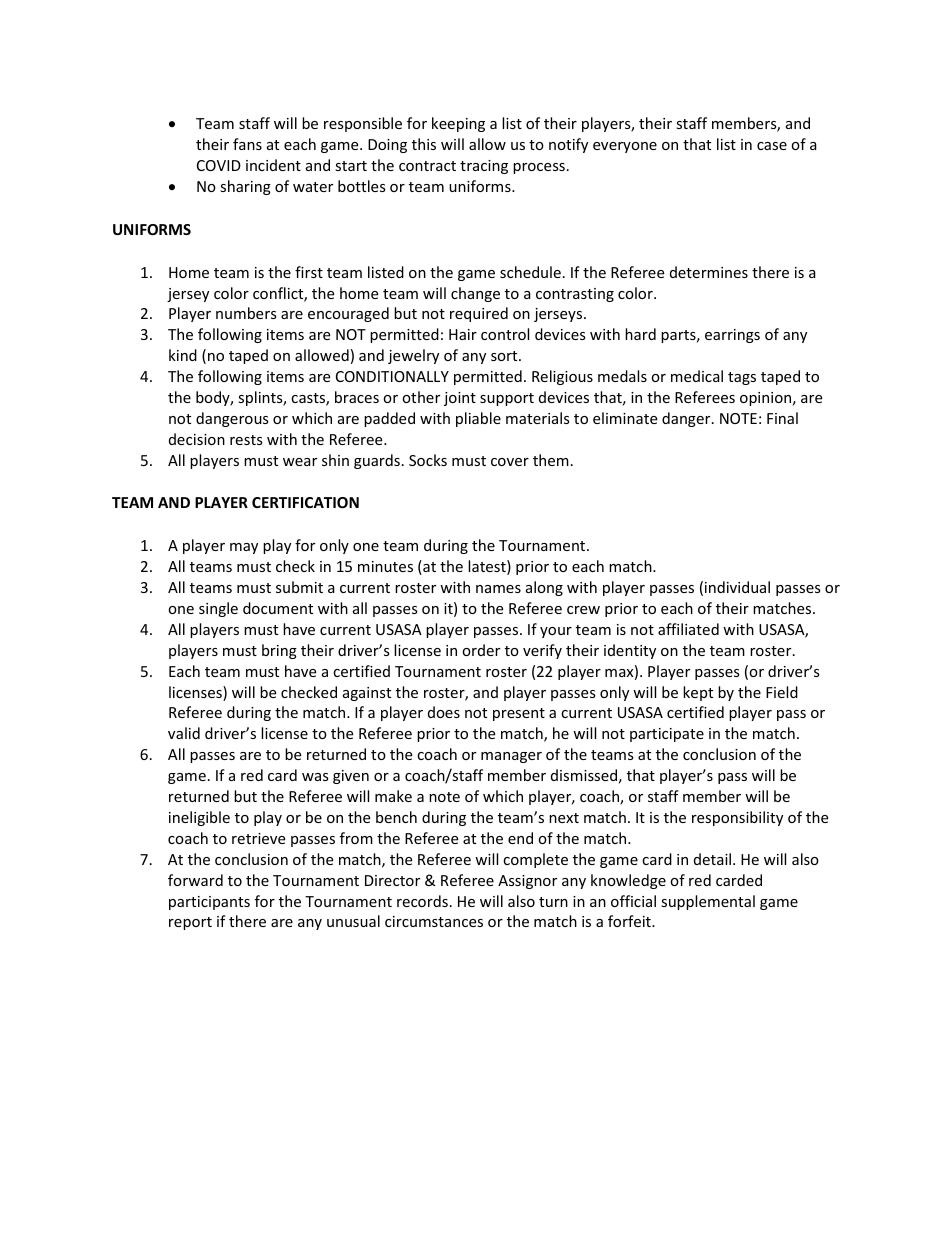 This document has width=952, height=1233. I want to click on circumstances, so click(434, 921).
